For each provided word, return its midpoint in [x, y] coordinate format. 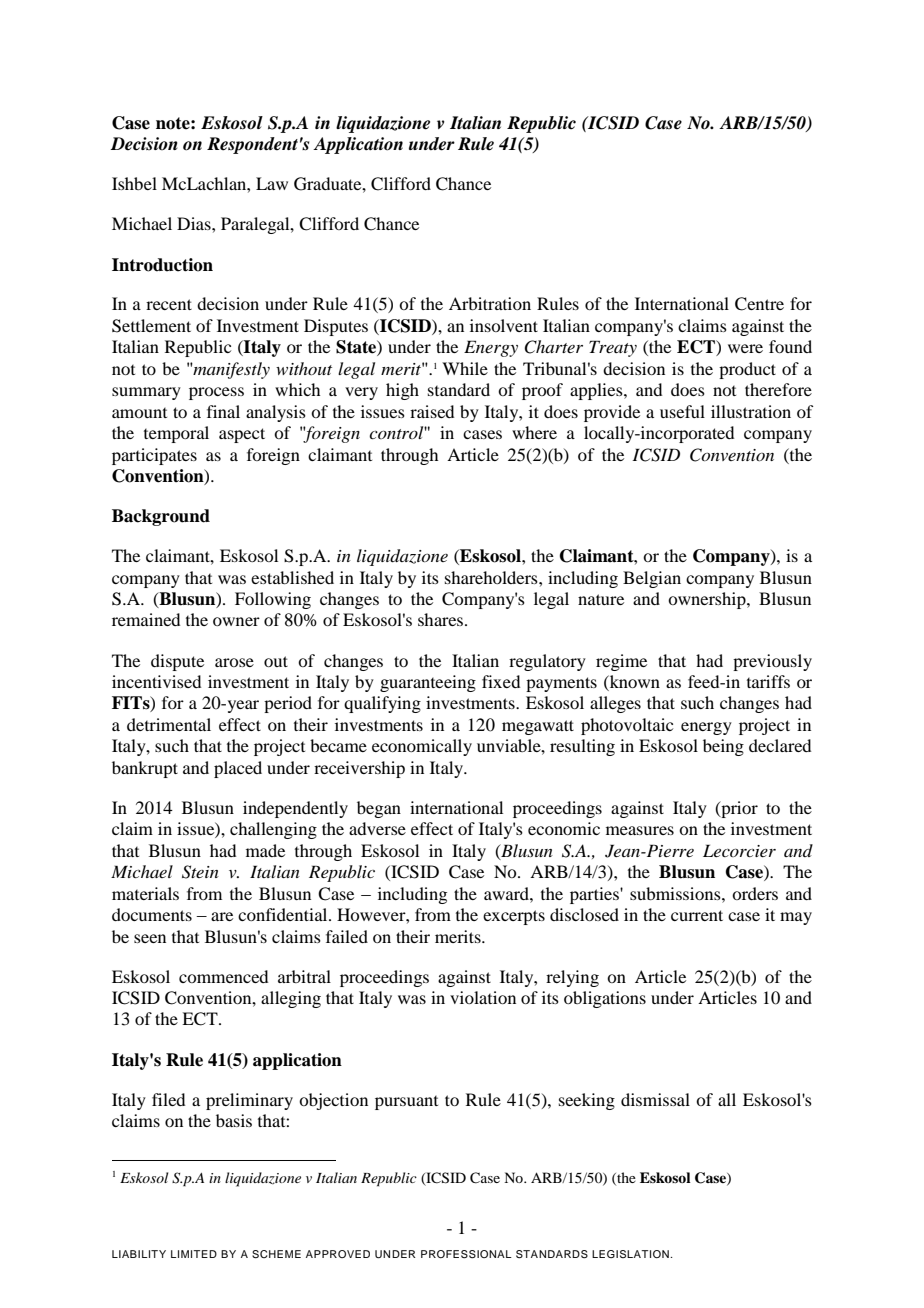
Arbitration [490, 303]
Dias [195, 223]
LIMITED [194, 1254]
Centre [759, 304]
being [723, 747]
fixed [501, 681]
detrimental [169, 724]
